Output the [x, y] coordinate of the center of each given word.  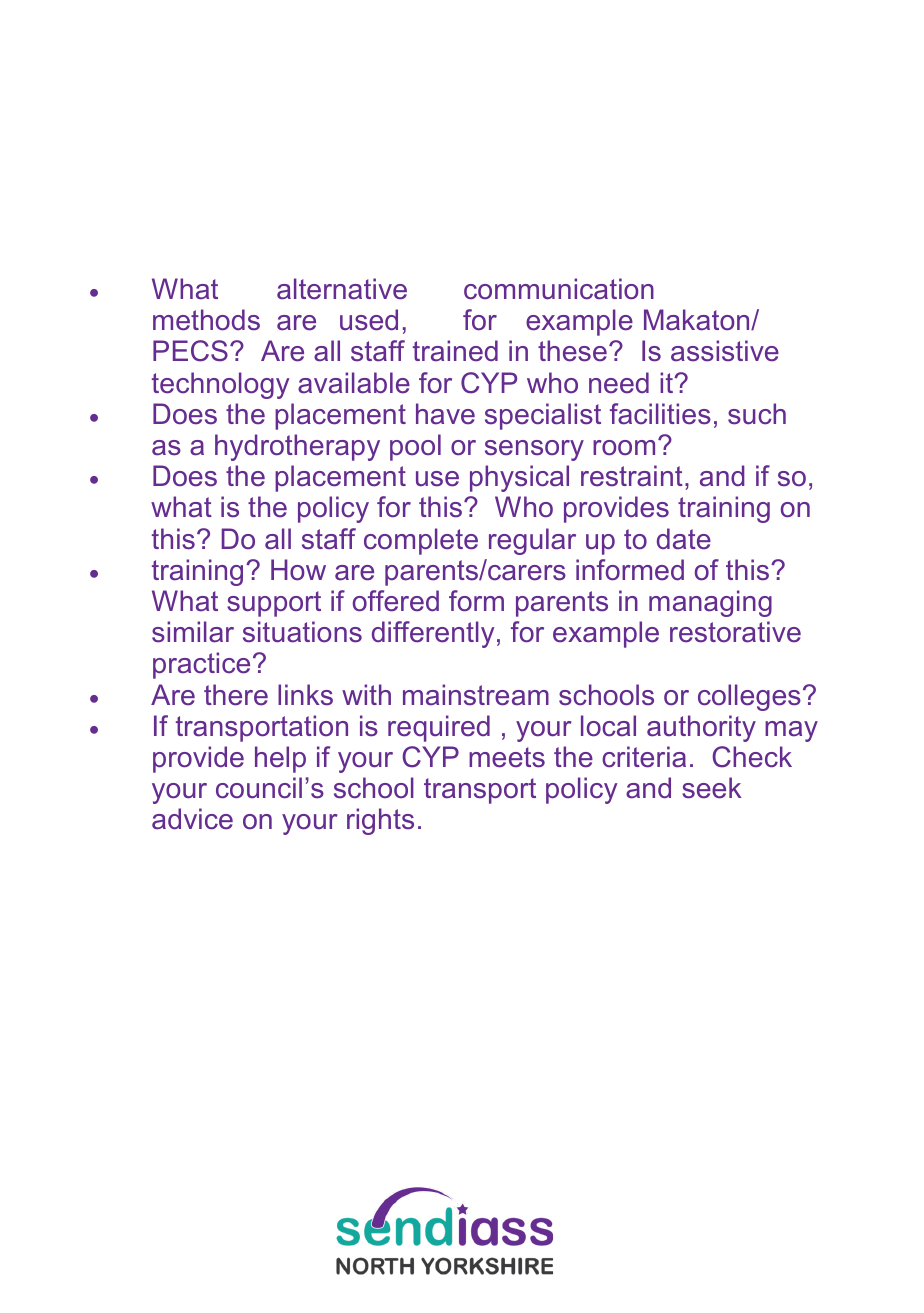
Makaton [698, 320]
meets [507, 757]
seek [712, 788]
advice [192, 819]
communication [559, 289]
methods [206, 320]
